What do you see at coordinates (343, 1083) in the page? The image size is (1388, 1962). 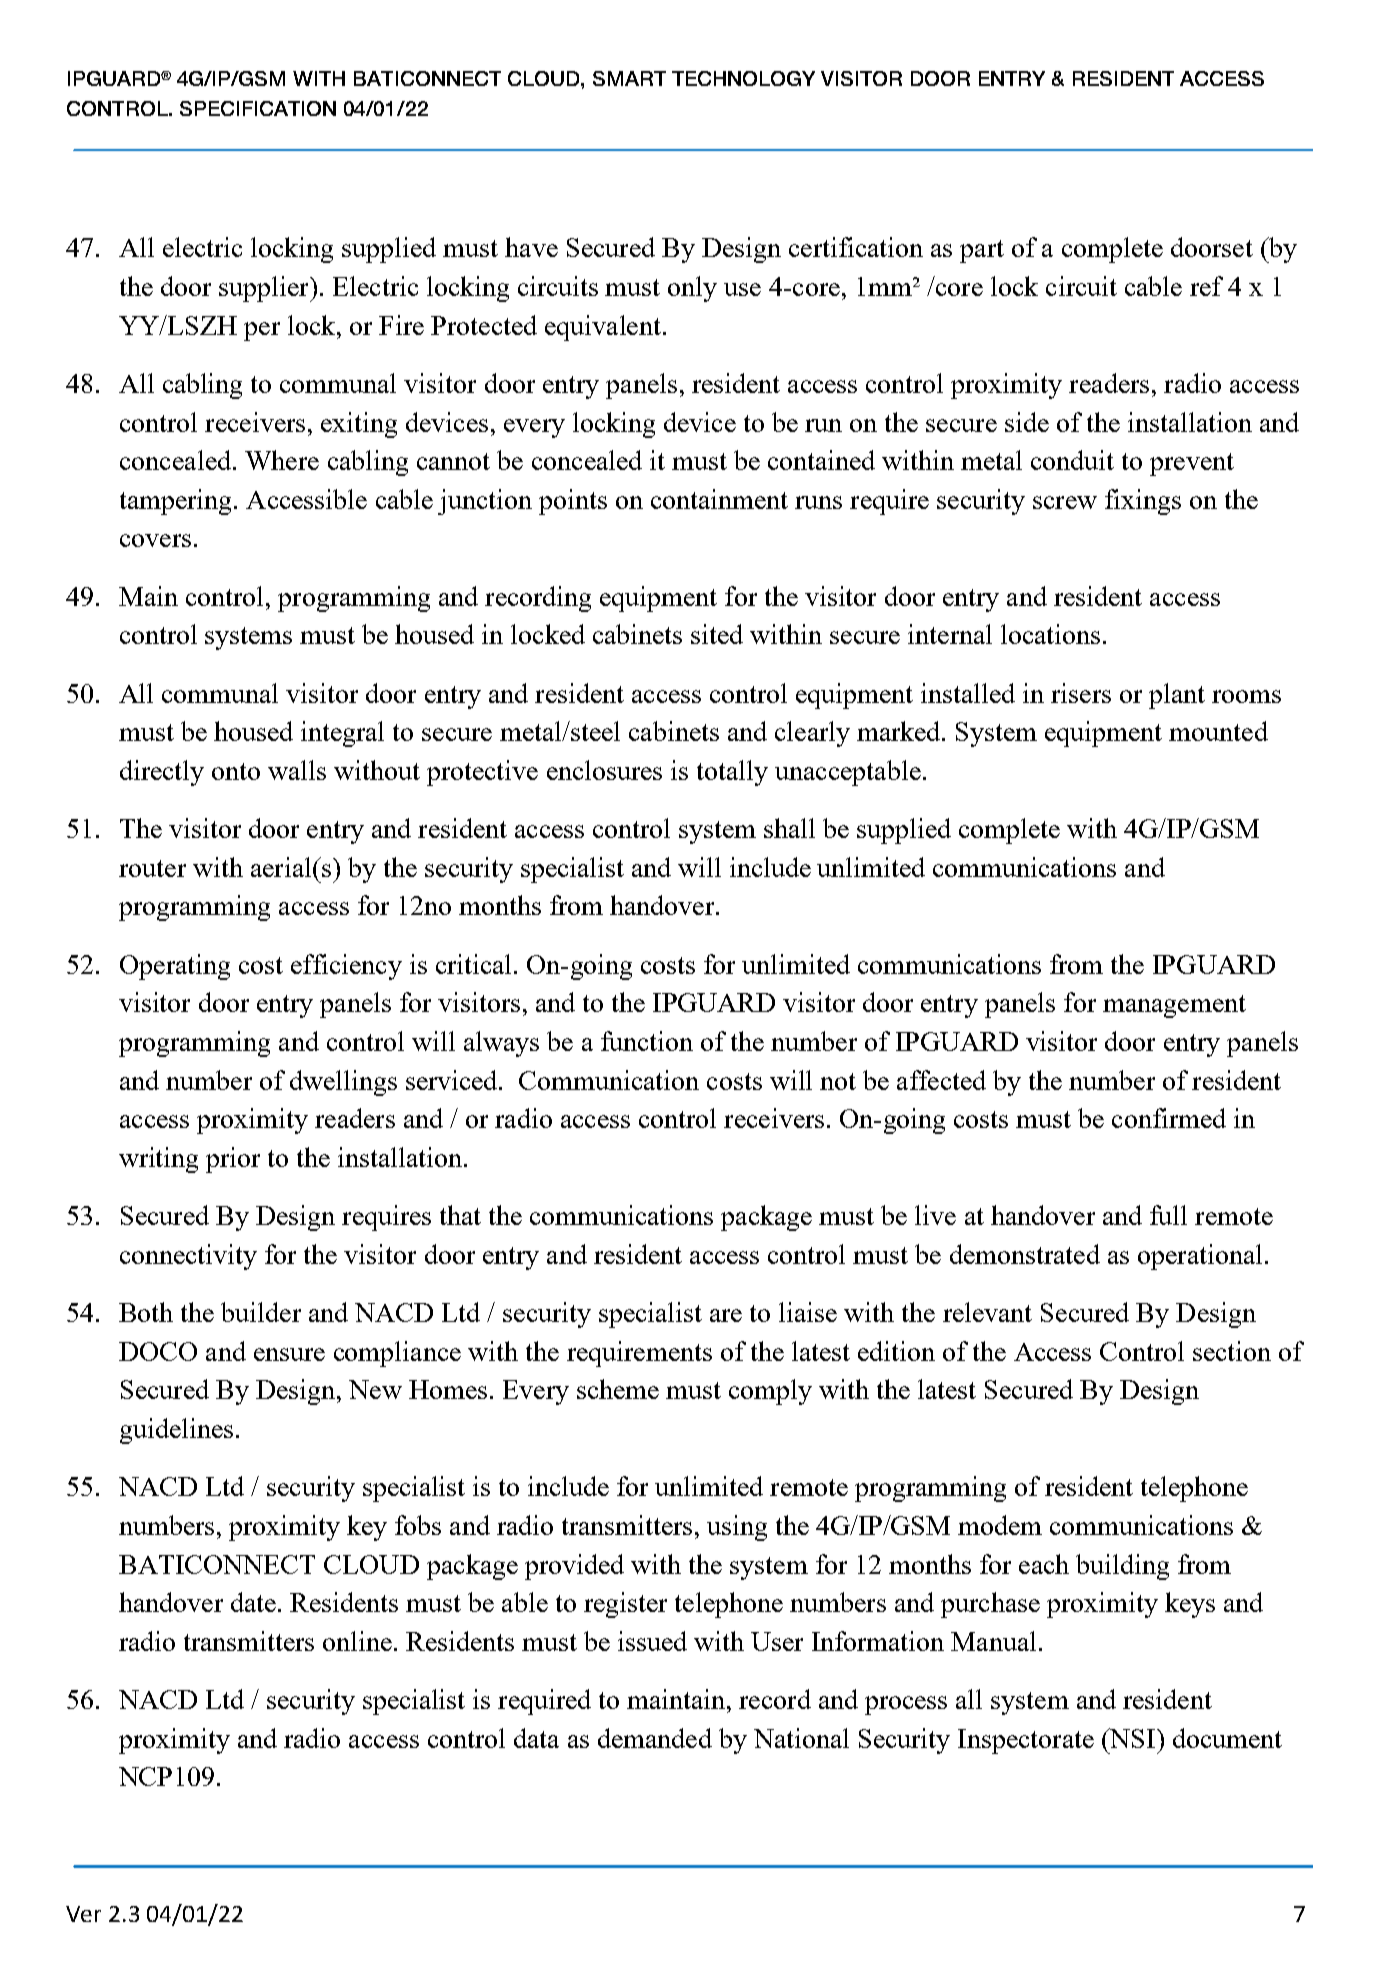 I see `dwellings` at bounding box center [343, 1083].
